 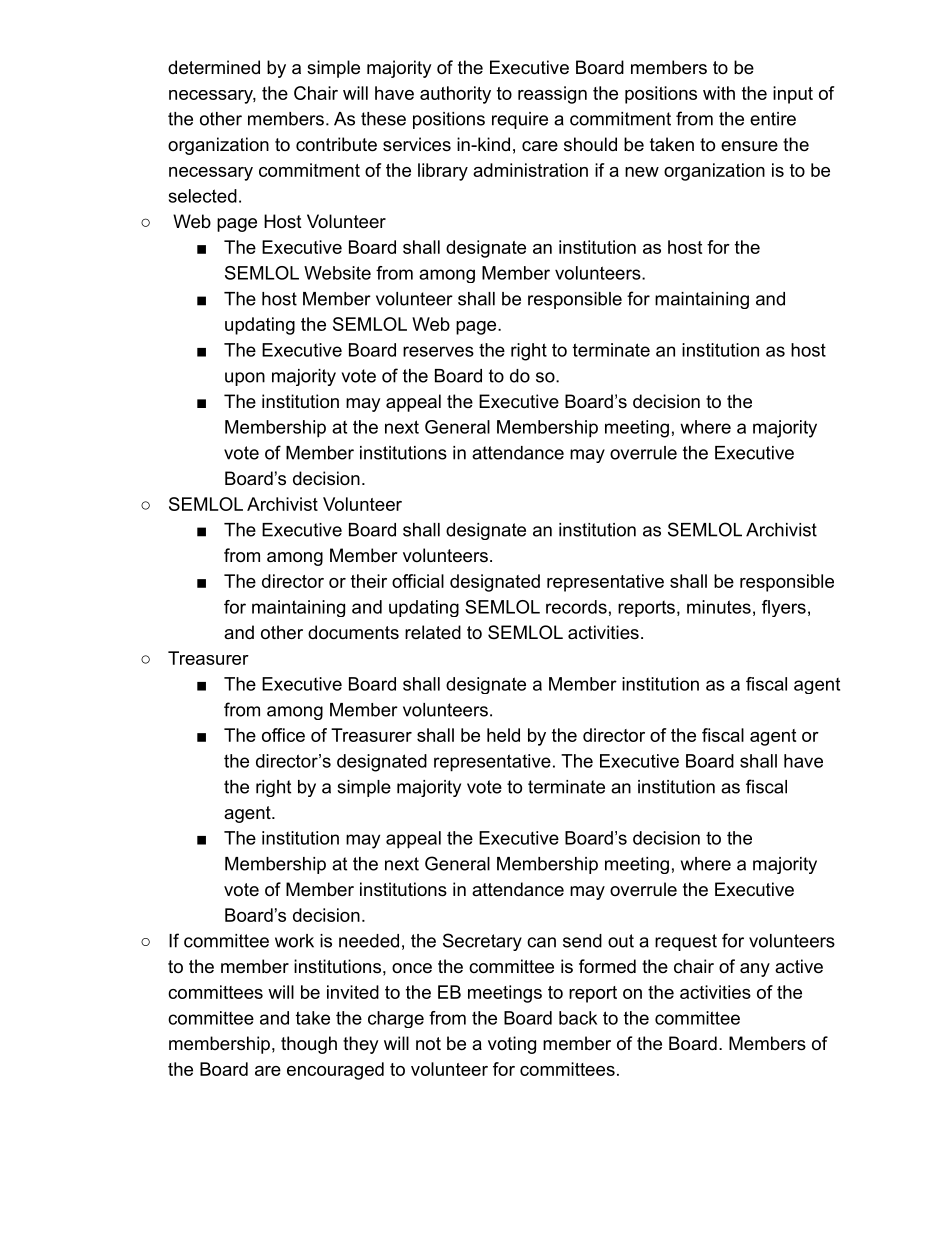 I want to click on minutes, so click(x=719, y=607).
